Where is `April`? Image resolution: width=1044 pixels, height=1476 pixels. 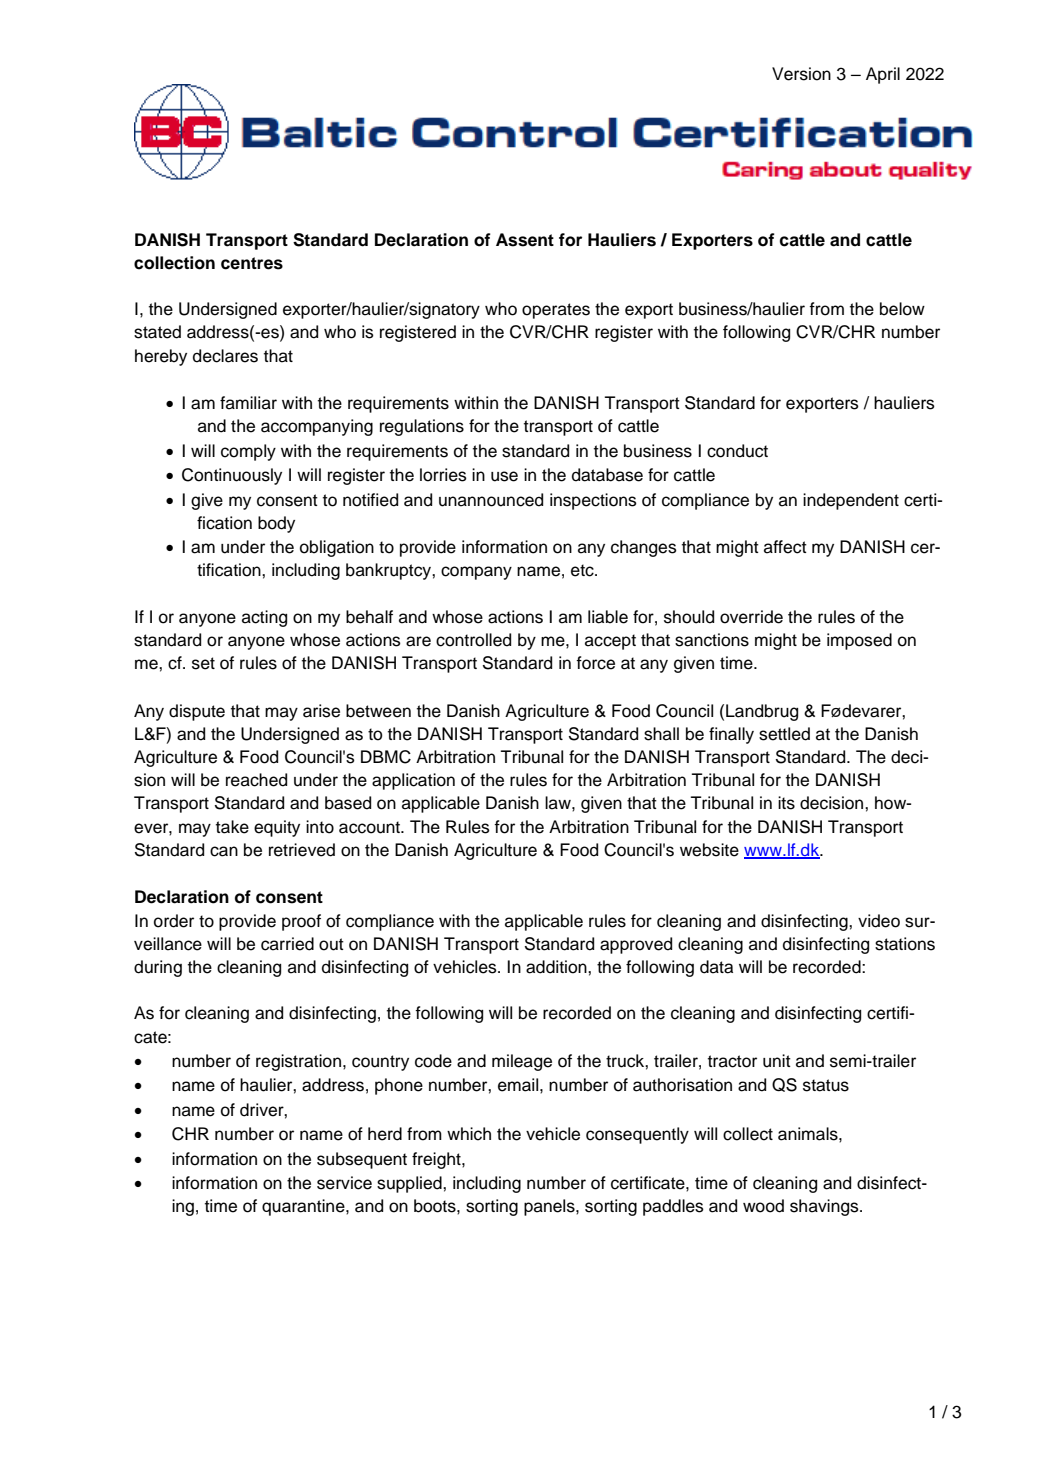
April is located at coordinates (883, 75).
